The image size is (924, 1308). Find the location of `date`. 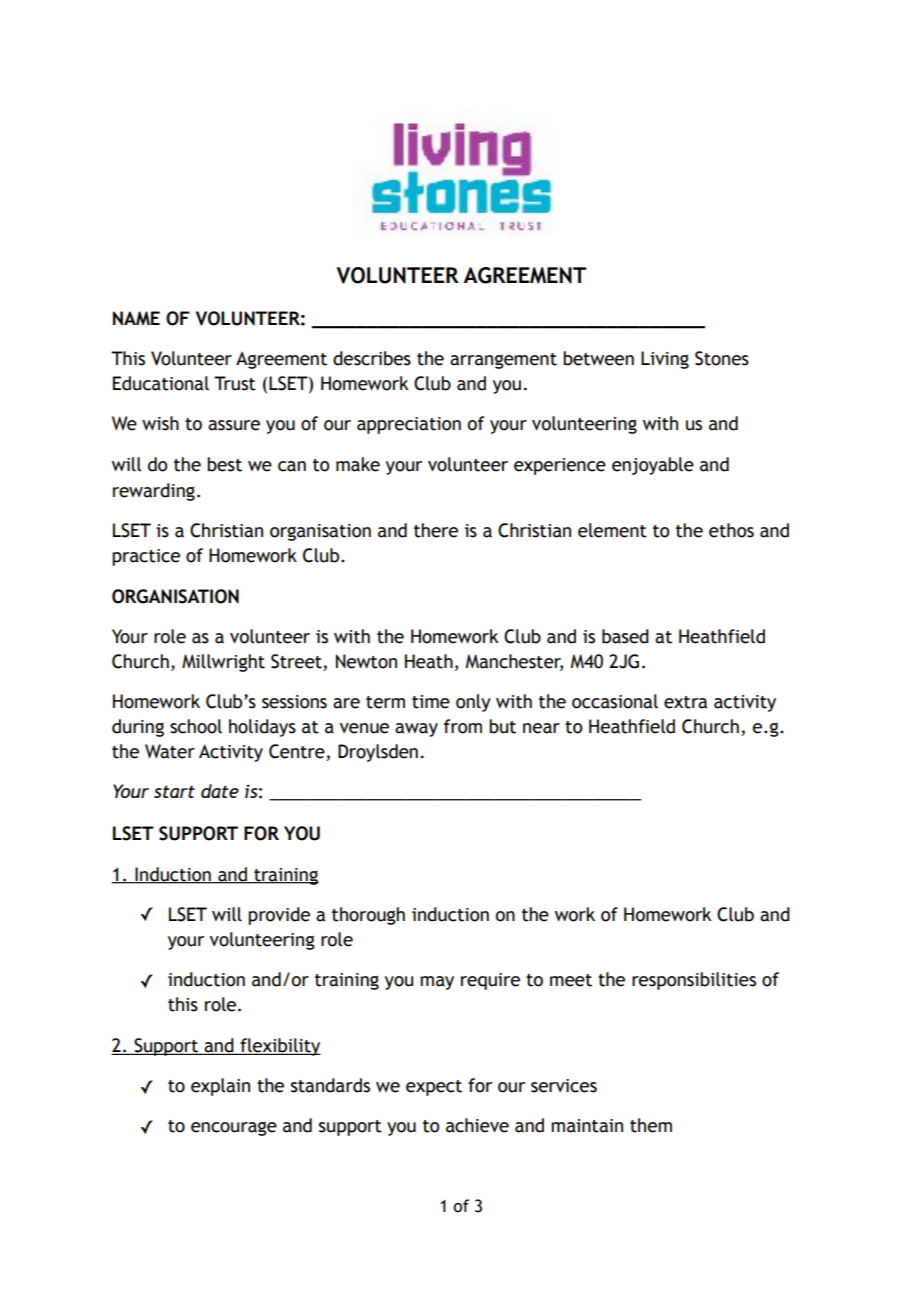

date is located at coordinates (220, 791).
